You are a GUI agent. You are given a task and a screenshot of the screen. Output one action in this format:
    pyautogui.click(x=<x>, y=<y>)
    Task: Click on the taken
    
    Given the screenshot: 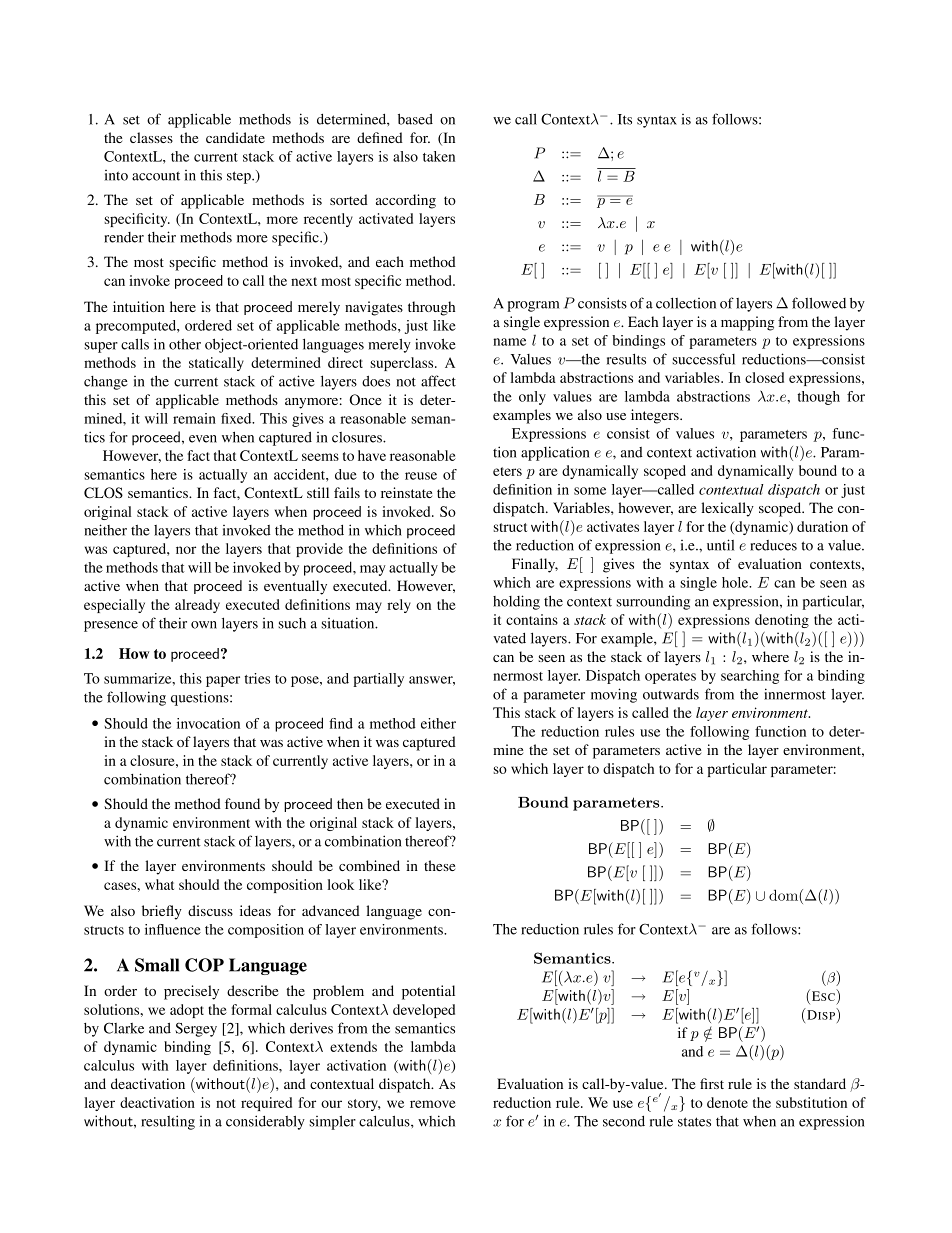 What is the action you would take?
    pyautogui.click(x=439, y=156)
